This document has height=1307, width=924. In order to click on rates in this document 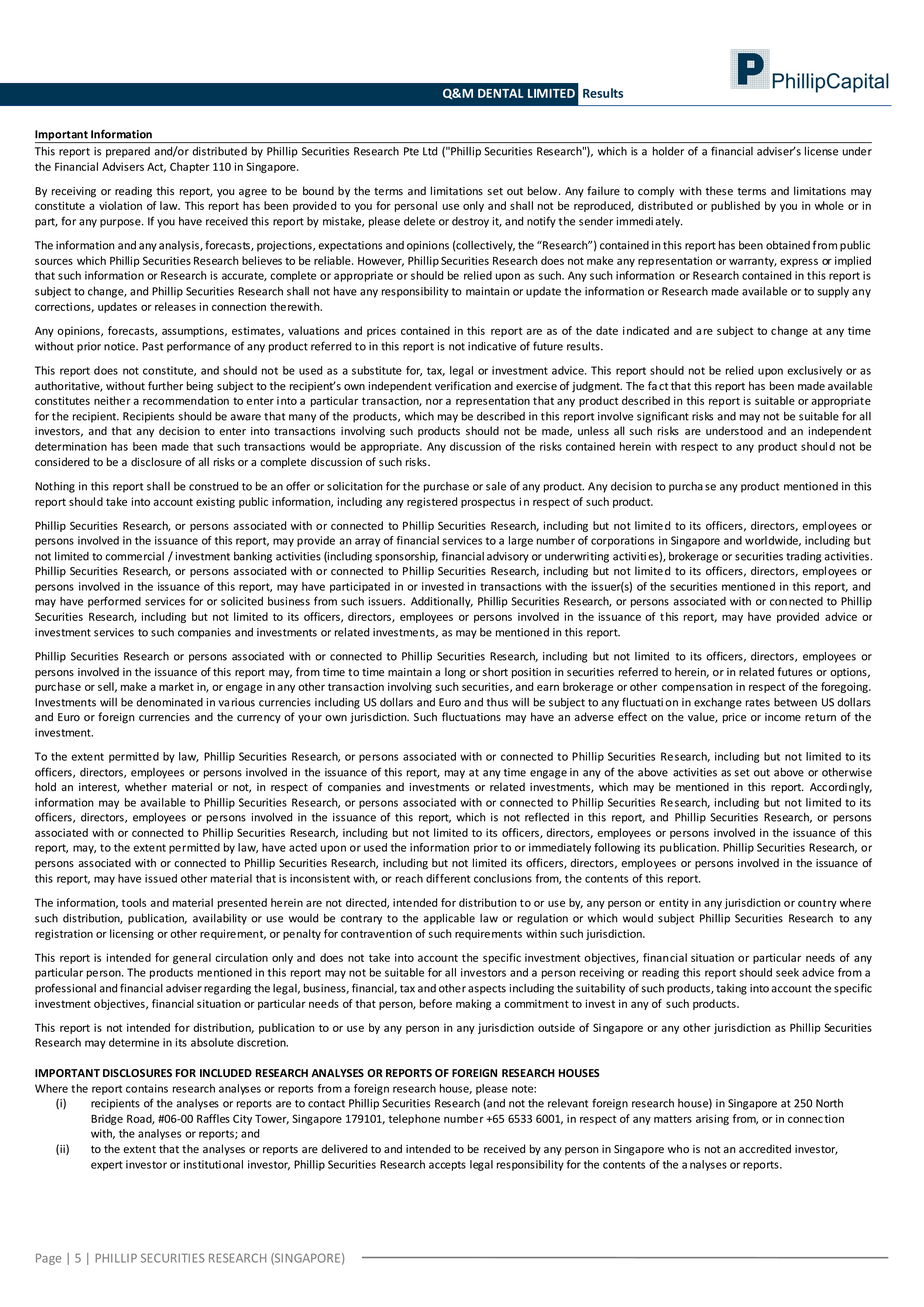, I will do `click(758, 703)`.
